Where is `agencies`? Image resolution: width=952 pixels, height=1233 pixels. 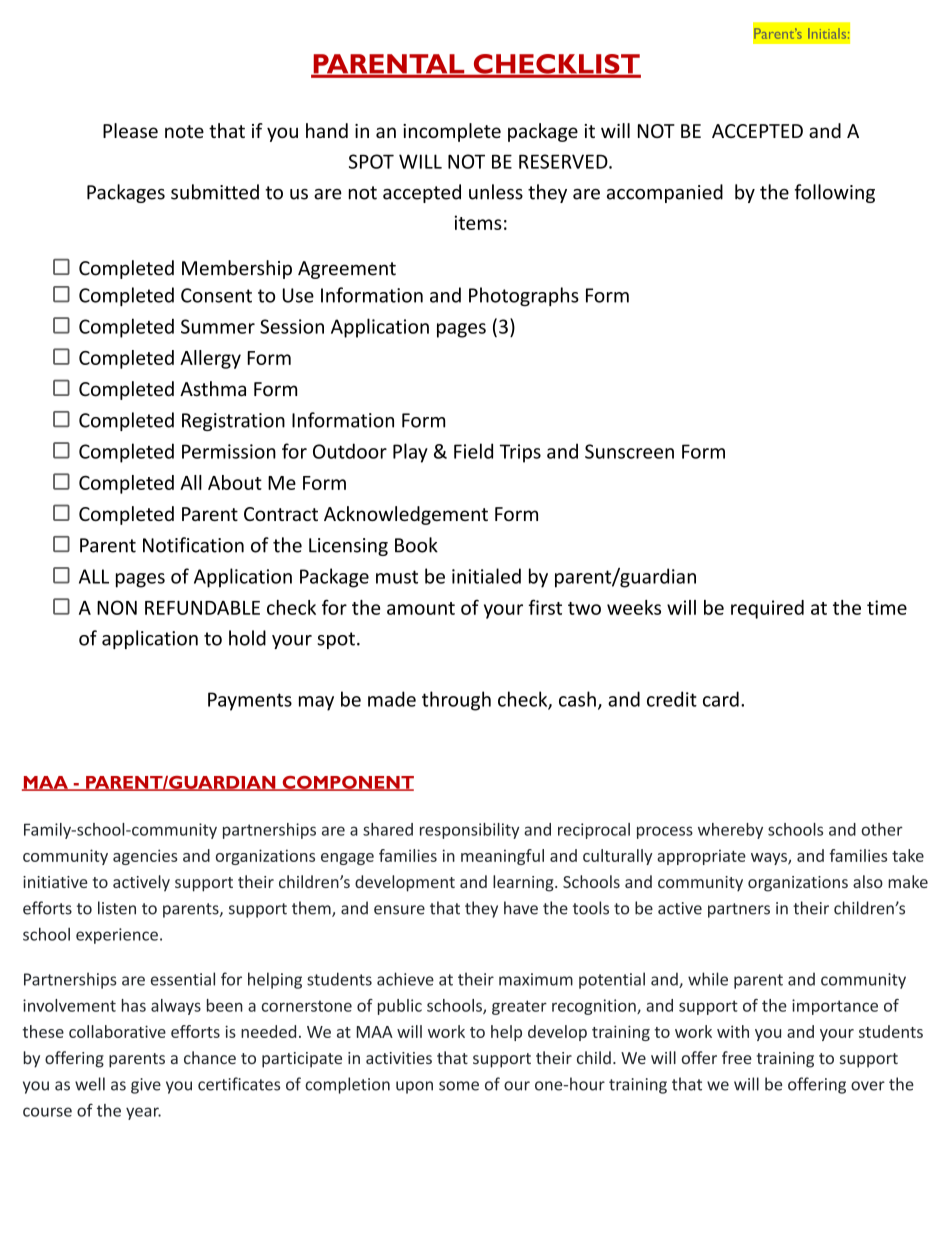 agencies is located at coordinates (145, 857).
